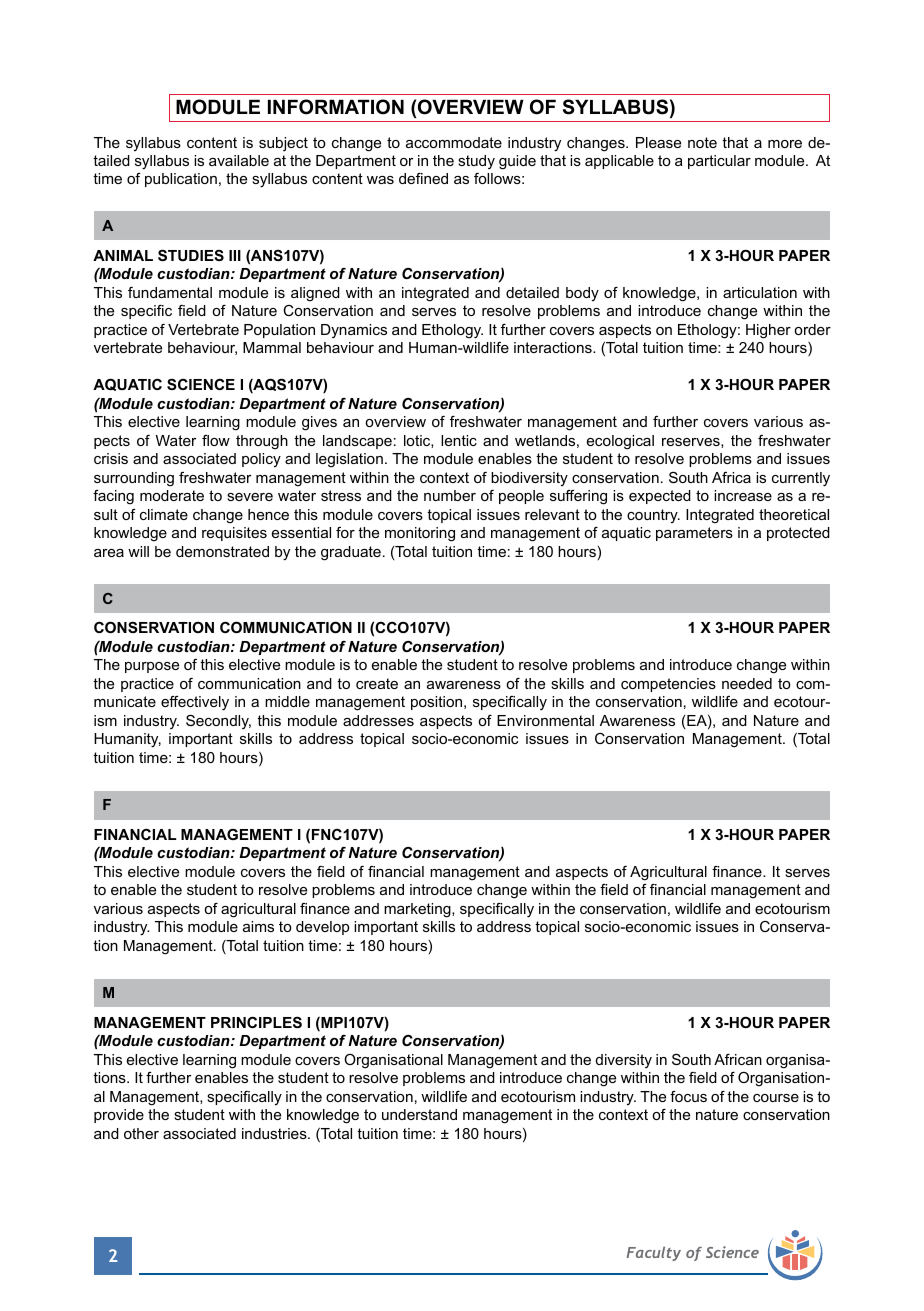 This screenshot has width=924, height=1311. I want to click on number, so click(450, 495).
